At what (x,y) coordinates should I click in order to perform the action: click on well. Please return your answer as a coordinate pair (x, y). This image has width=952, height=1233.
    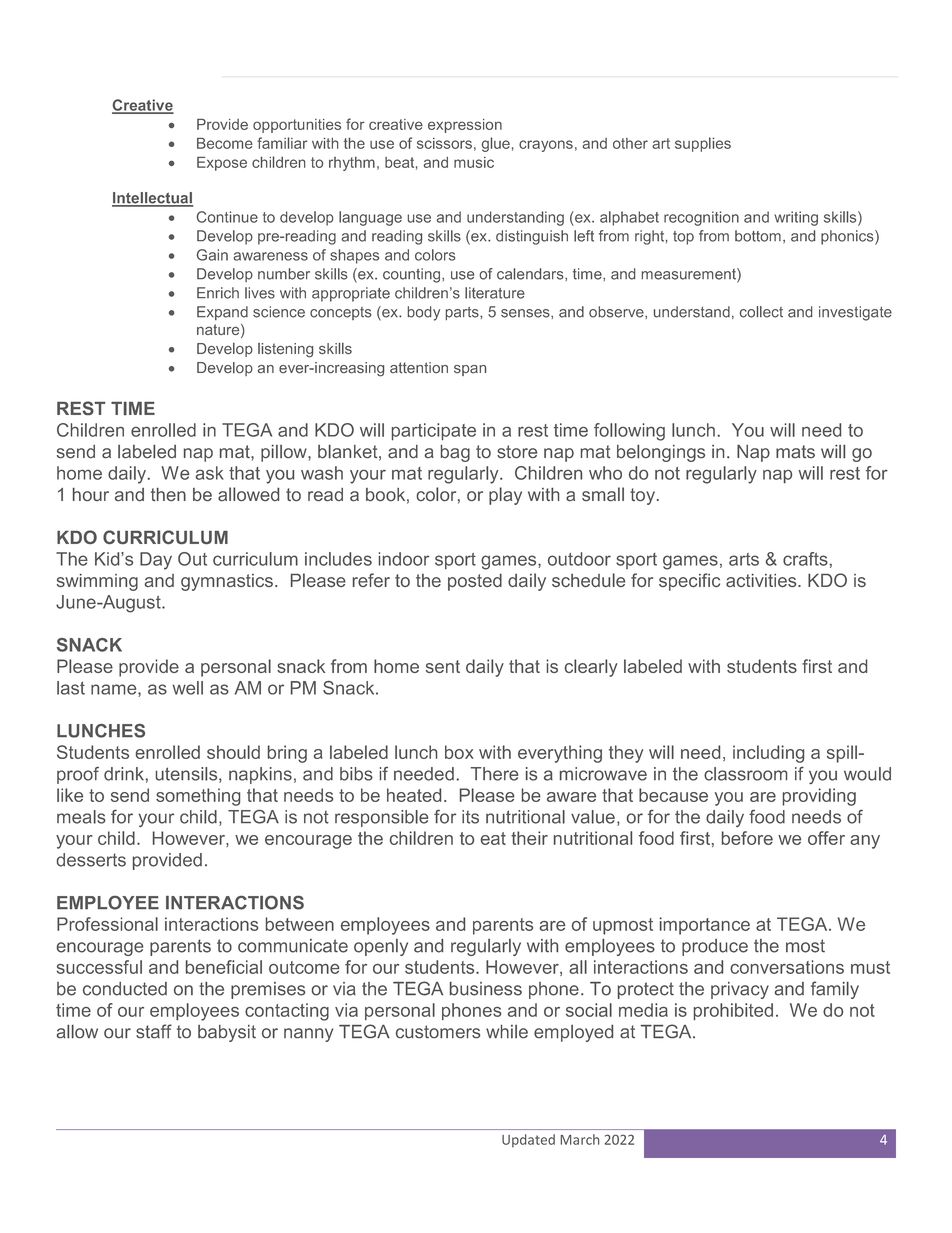
    Looking at the image, I should click on (187, 688).
